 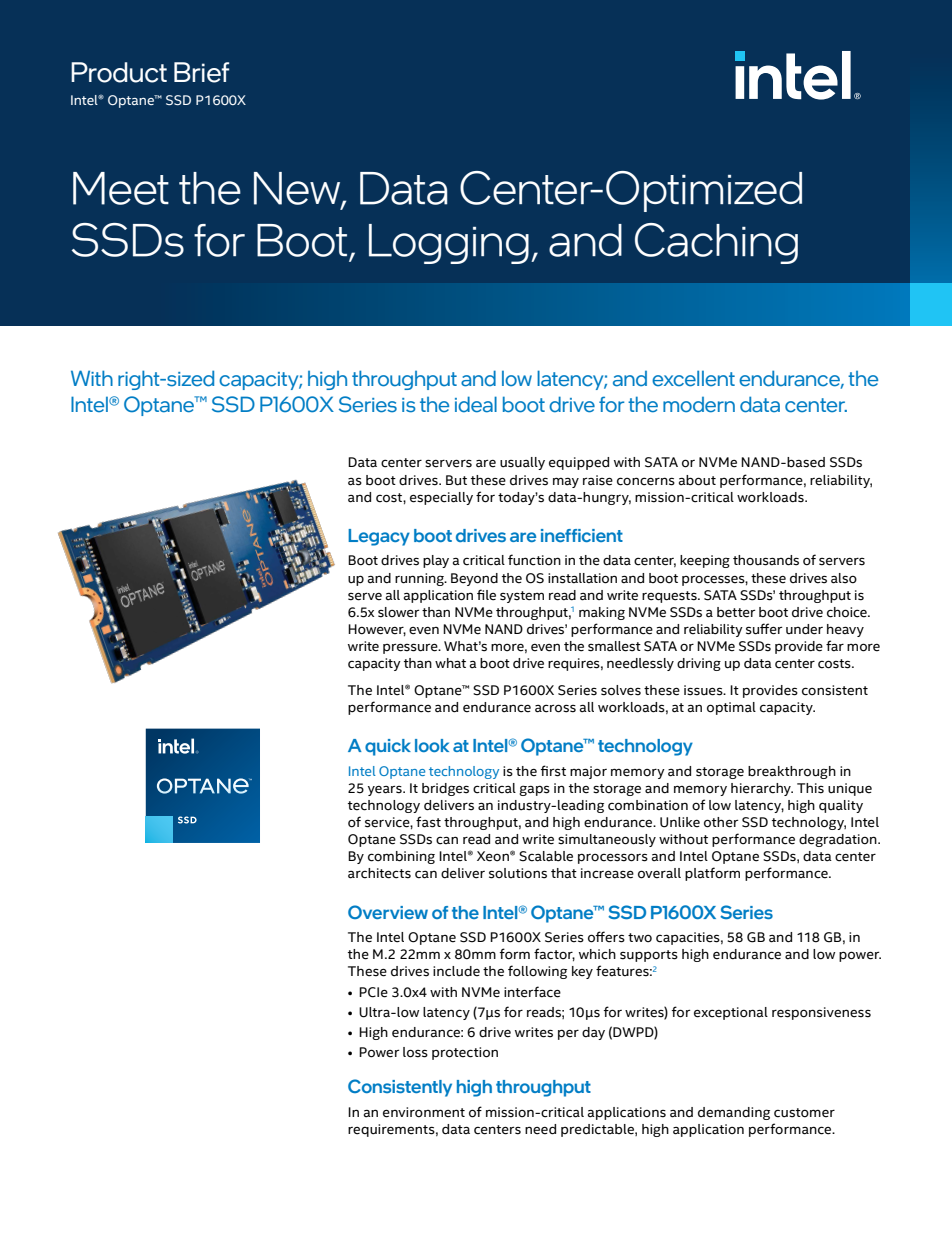 I want to click on modern, so click(x=699, y=405).
